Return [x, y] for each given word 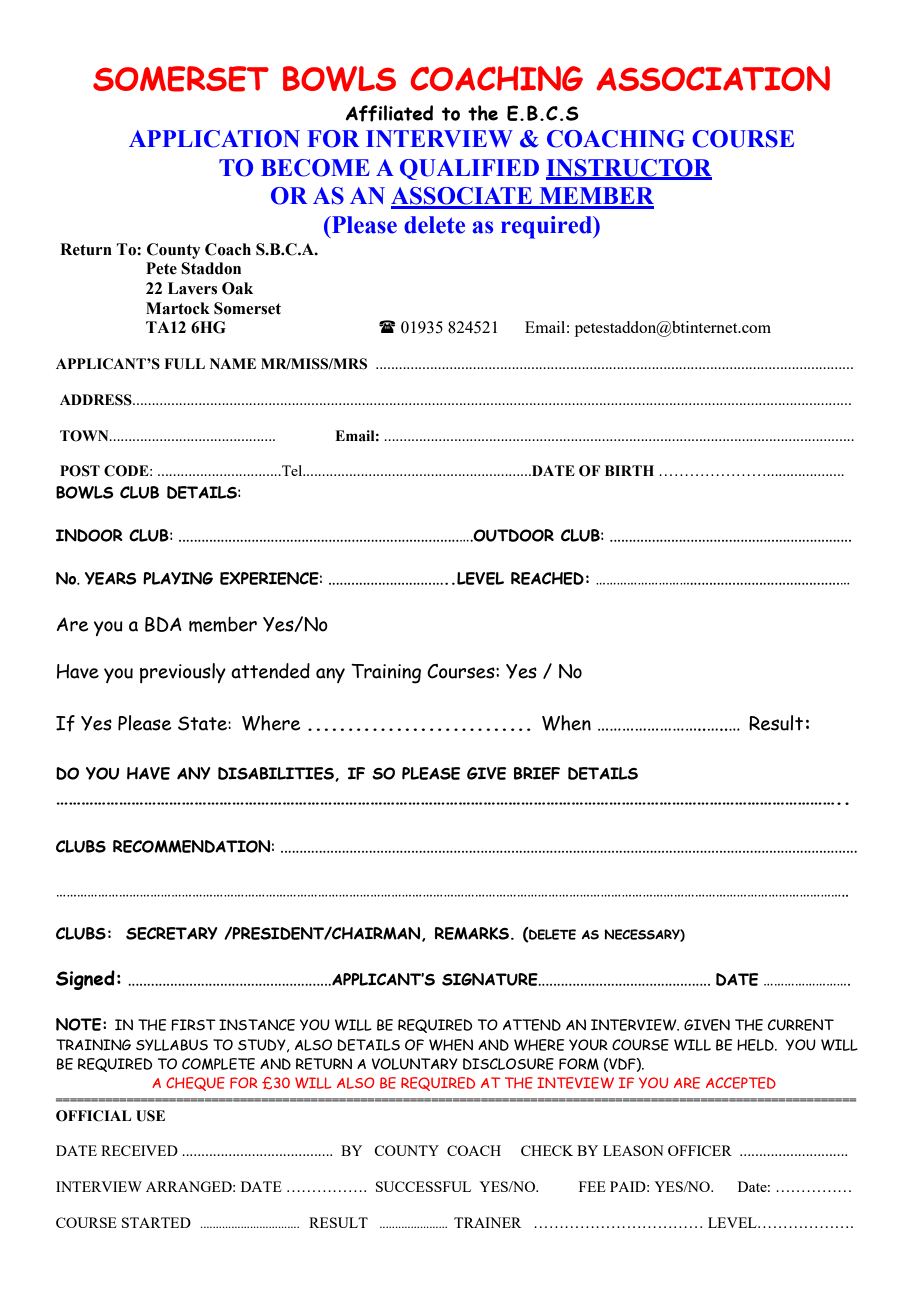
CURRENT [801, 1025]
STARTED [156, 1222]
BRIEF [537, 773]
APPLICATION [214, 139]
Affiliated [389, 113]
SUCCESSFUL [423, 1186]
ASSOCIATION [713, 78]
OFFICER [700, 1150]
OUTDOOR [513, 535]
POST [80, 471]
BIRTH [629, 470]
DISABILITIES [277, 774]
